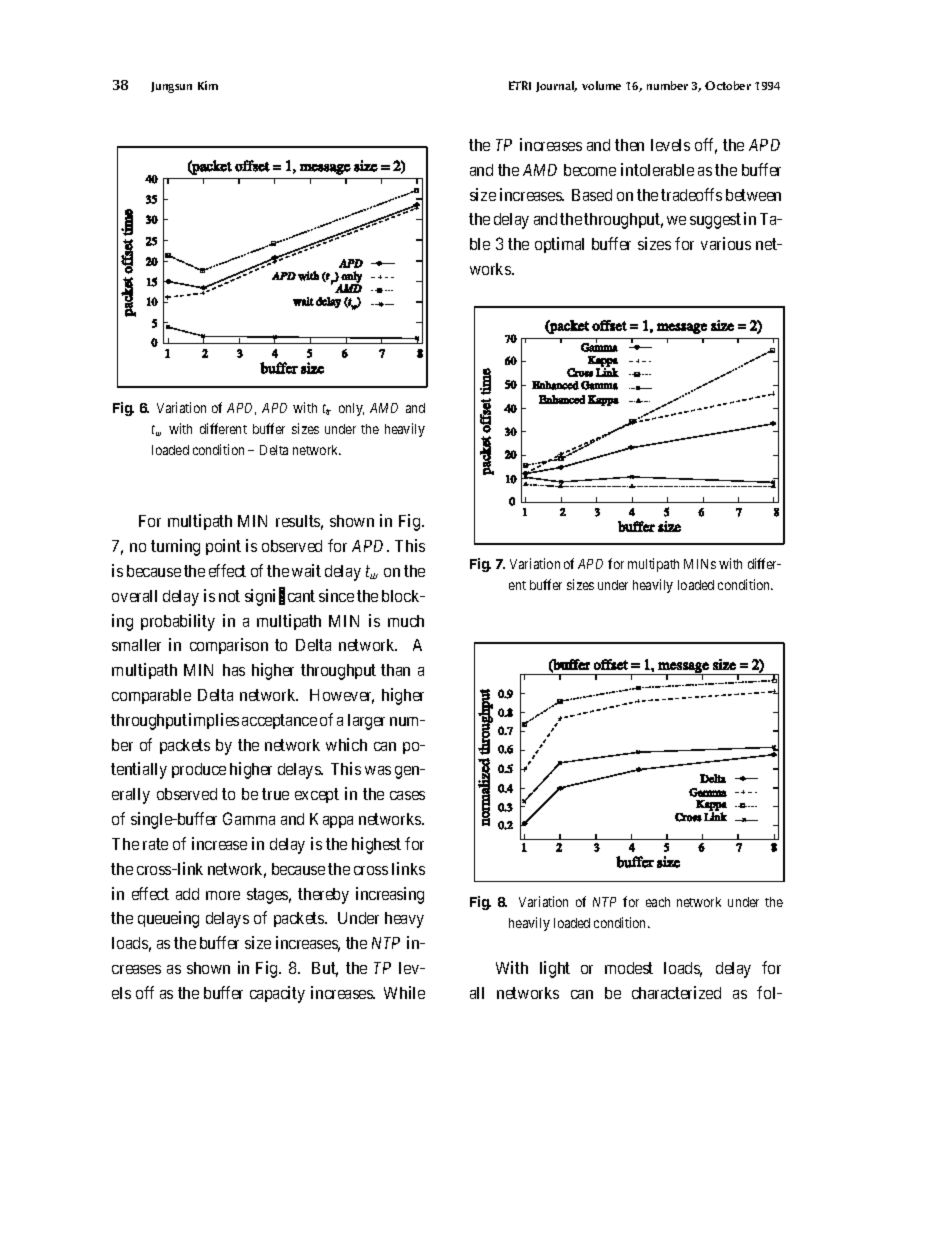 The height and width of the document is (1233, 952). Describe the element at coordinates (404, 992) in the document. I see `While` at that location.
